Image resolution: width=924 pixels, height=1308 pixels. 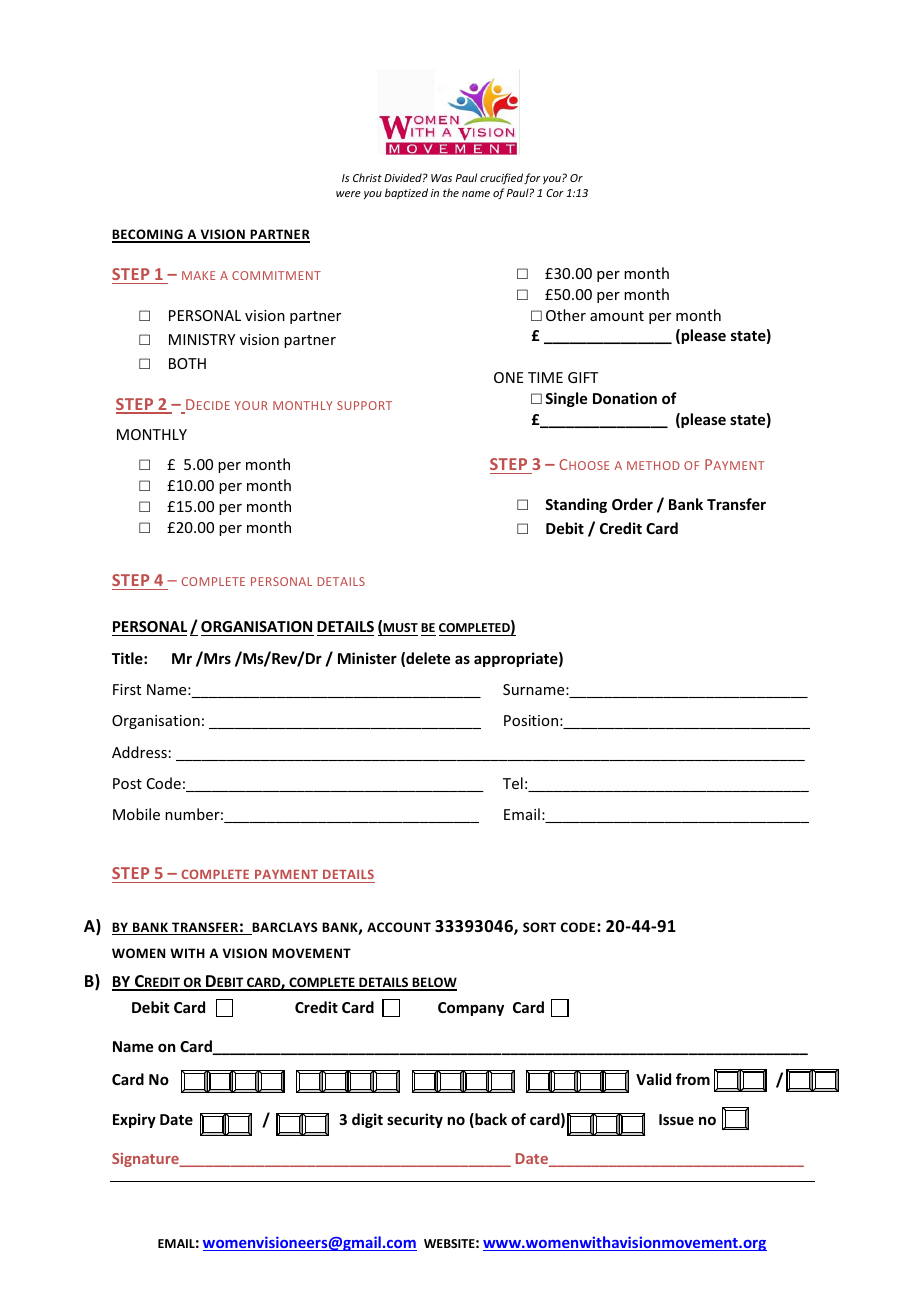 I want to click on SORT, so click(x=539, y=927).
